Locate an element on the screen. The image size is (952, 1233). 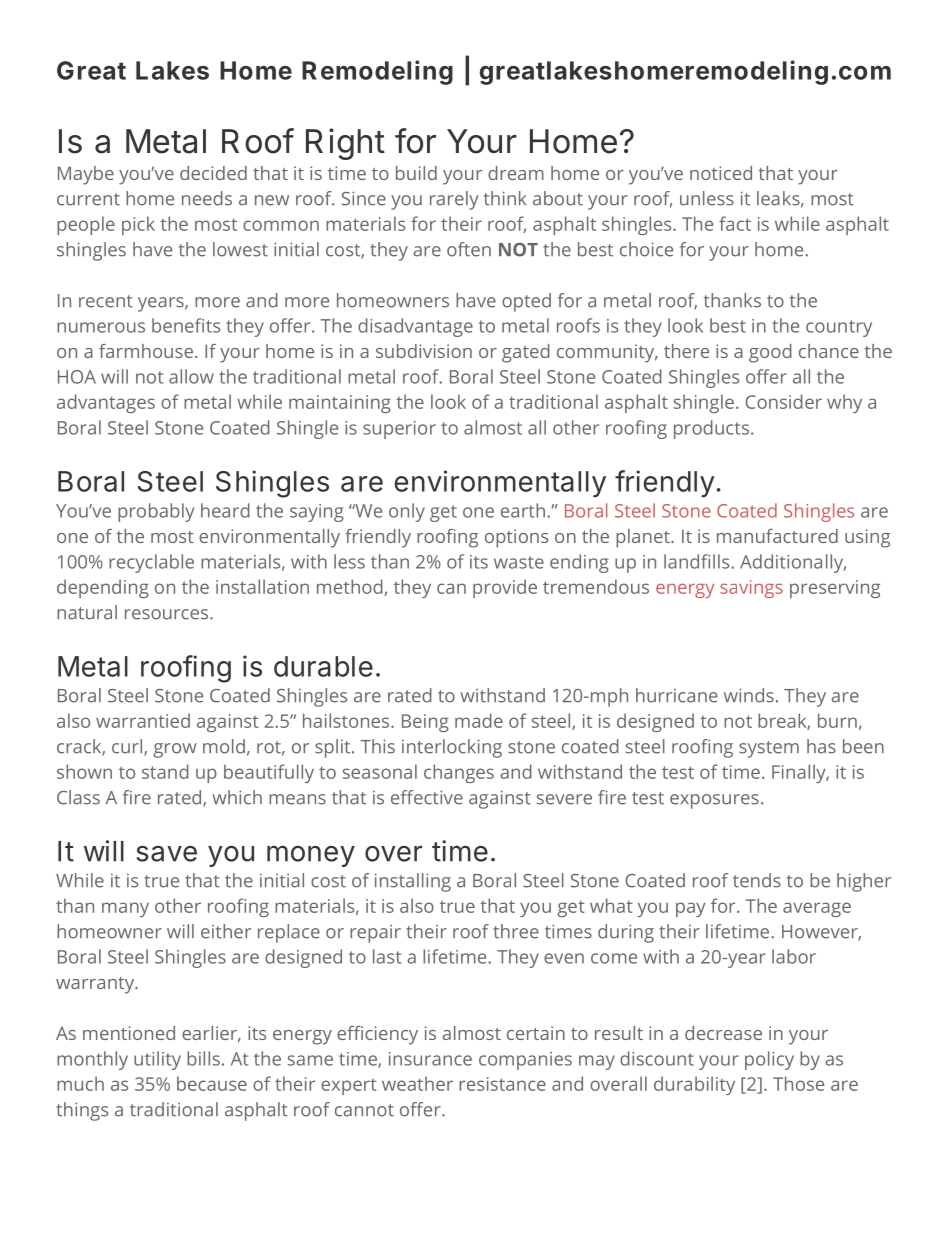
noticed is located at coordinates (721, 173).
